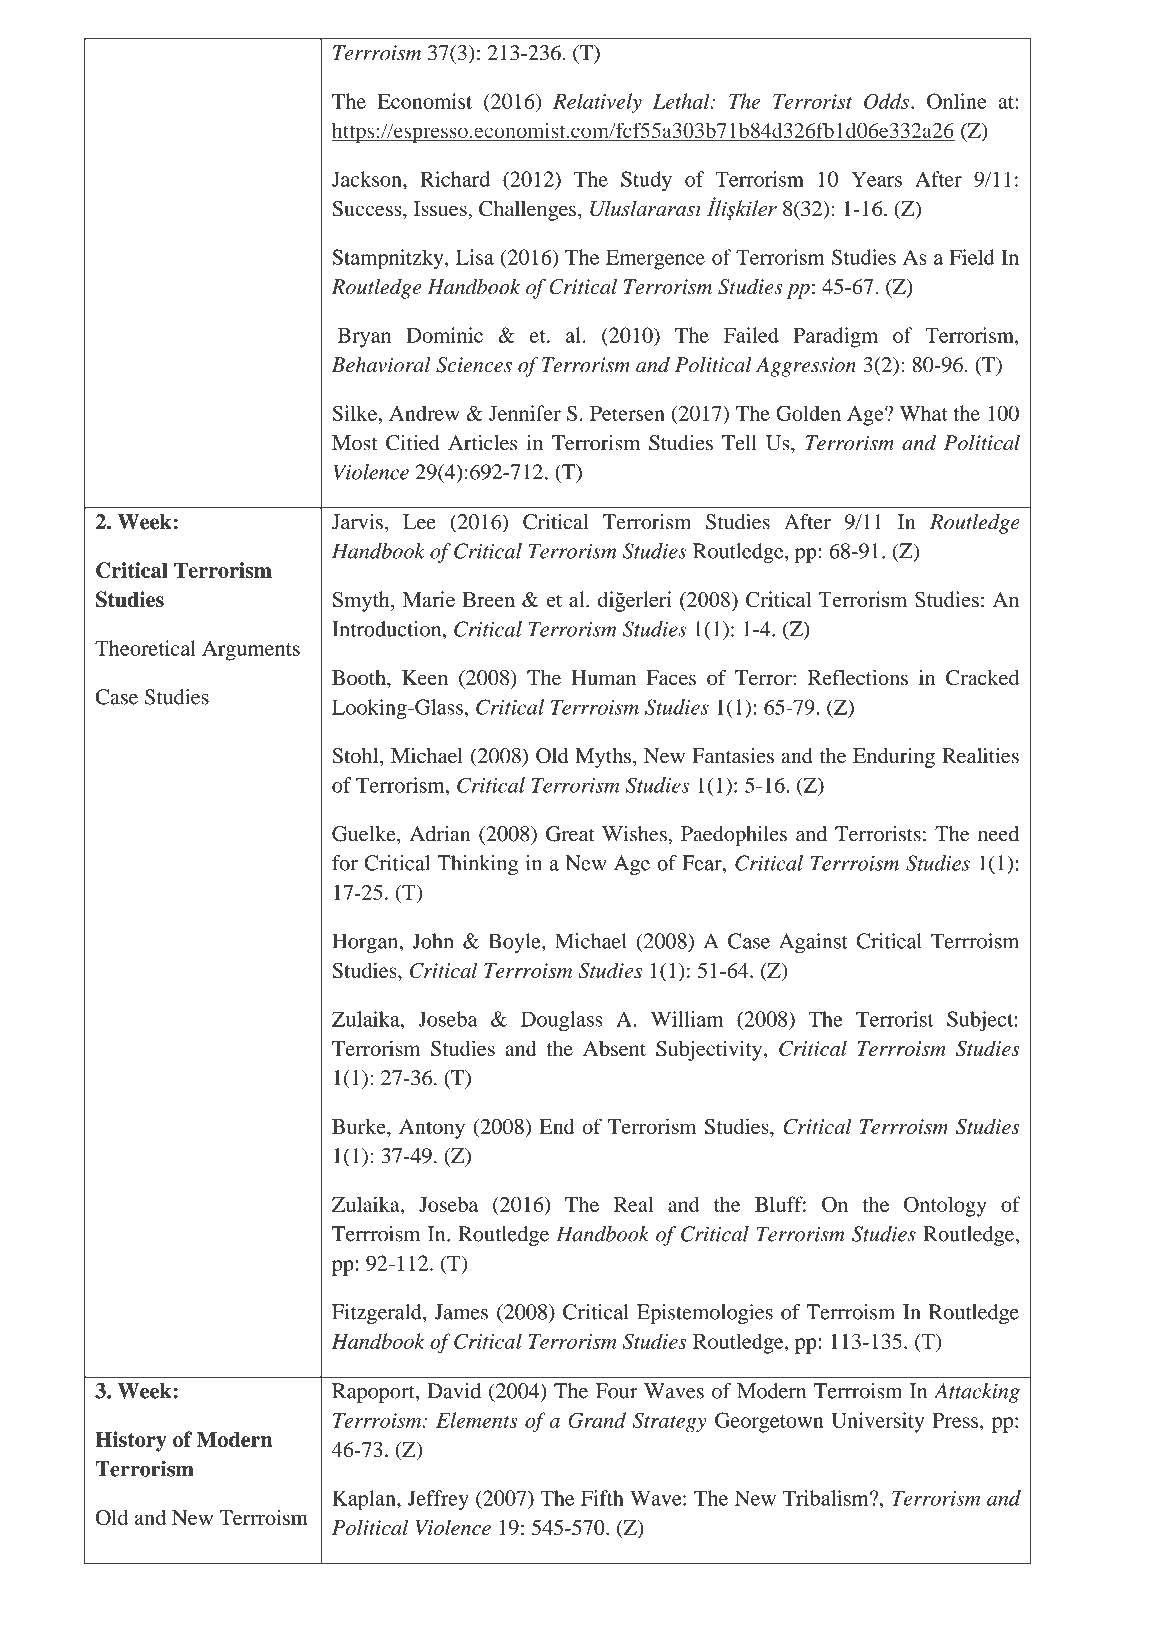  I want to click on Grand, so click(597, 1420).
